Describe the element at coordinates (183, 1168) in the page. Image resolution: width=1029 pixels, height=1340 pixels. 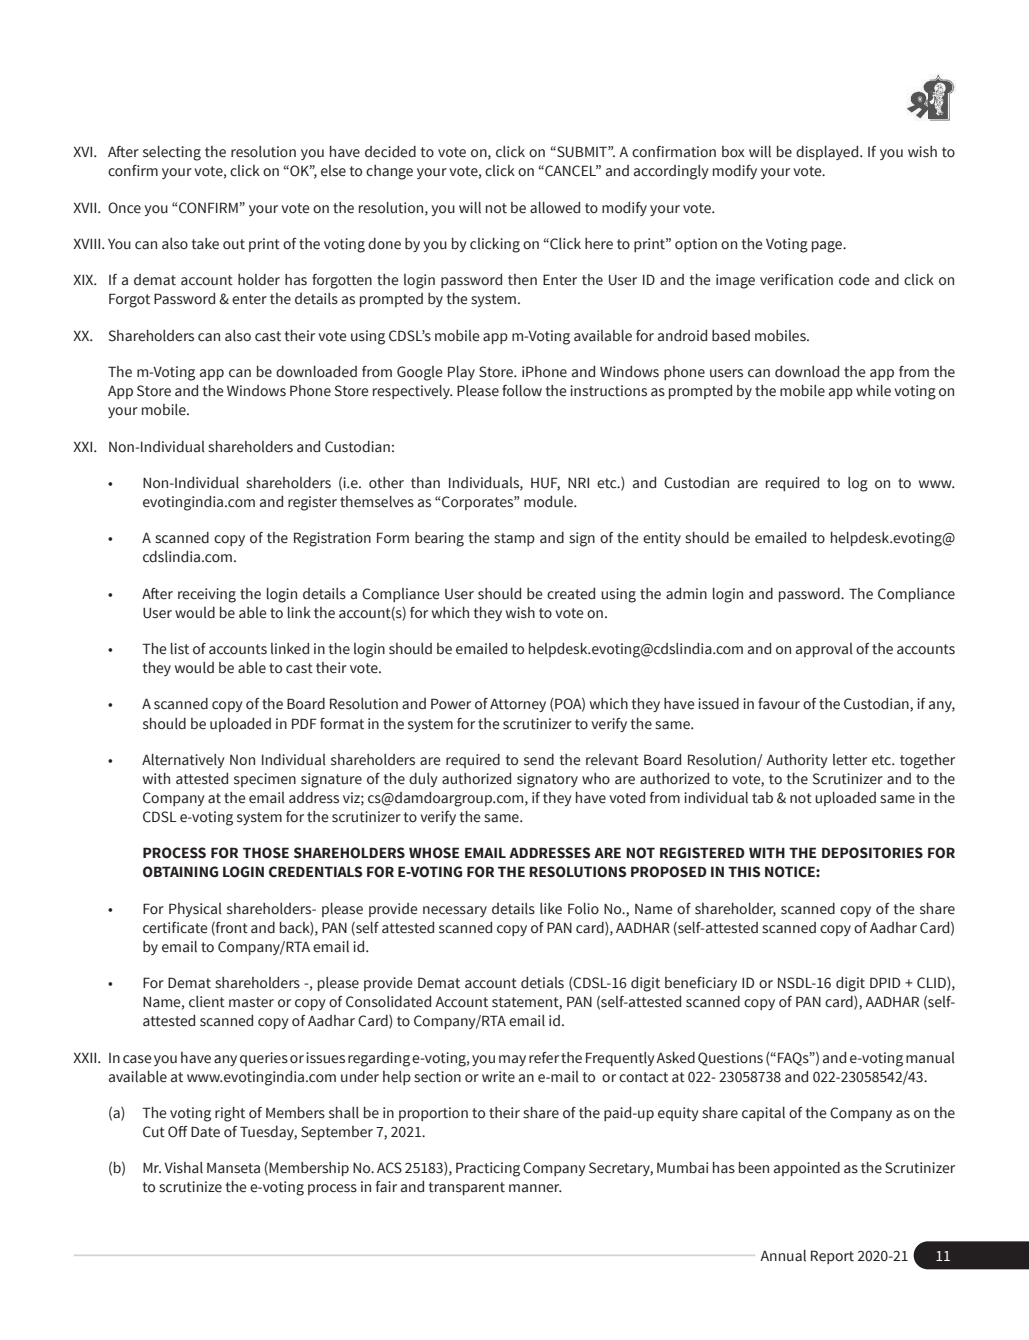
I see `Vishal` at that location.
